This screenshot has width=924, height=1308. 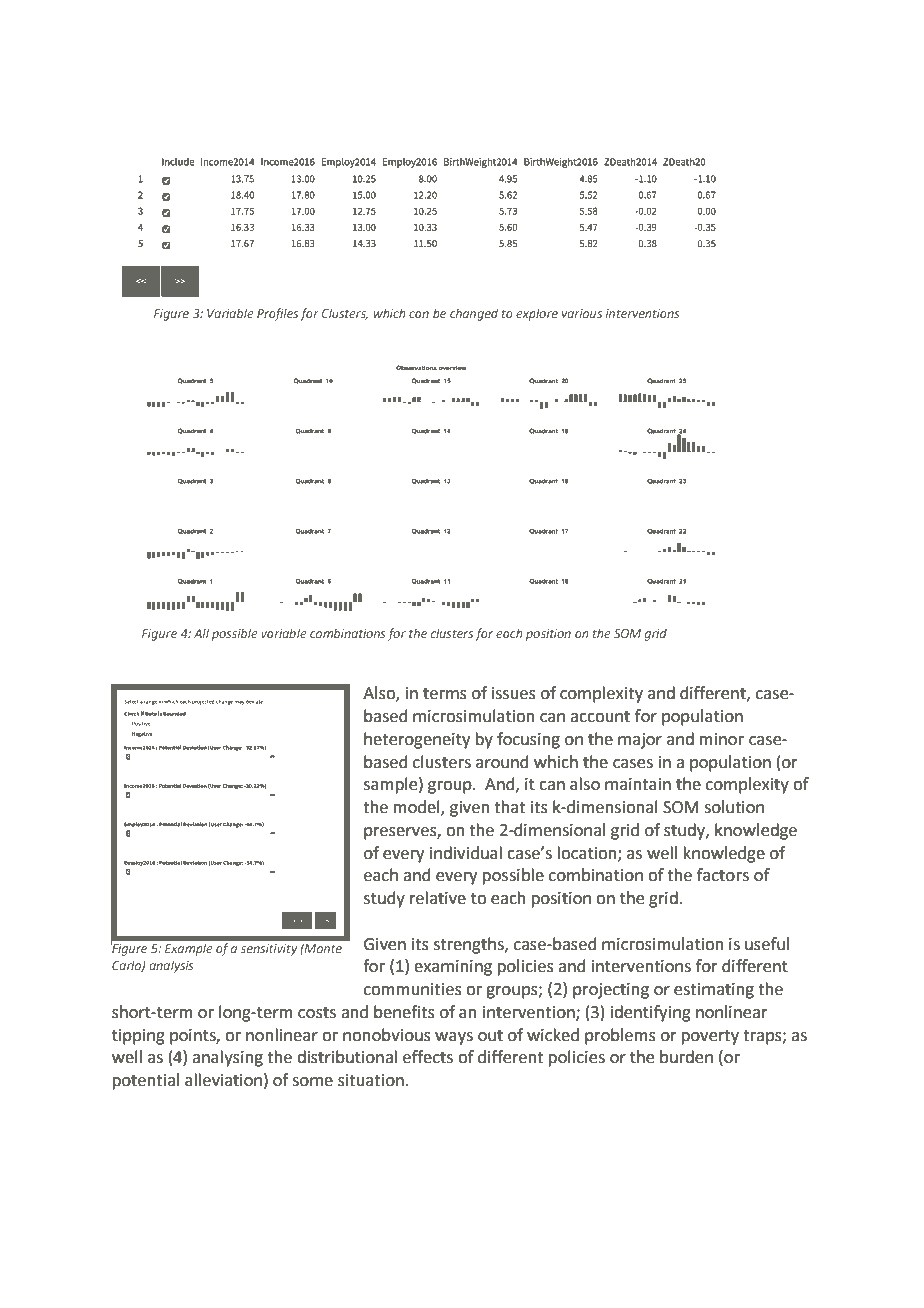 I want to click on various, so click(x=582, y=313).
